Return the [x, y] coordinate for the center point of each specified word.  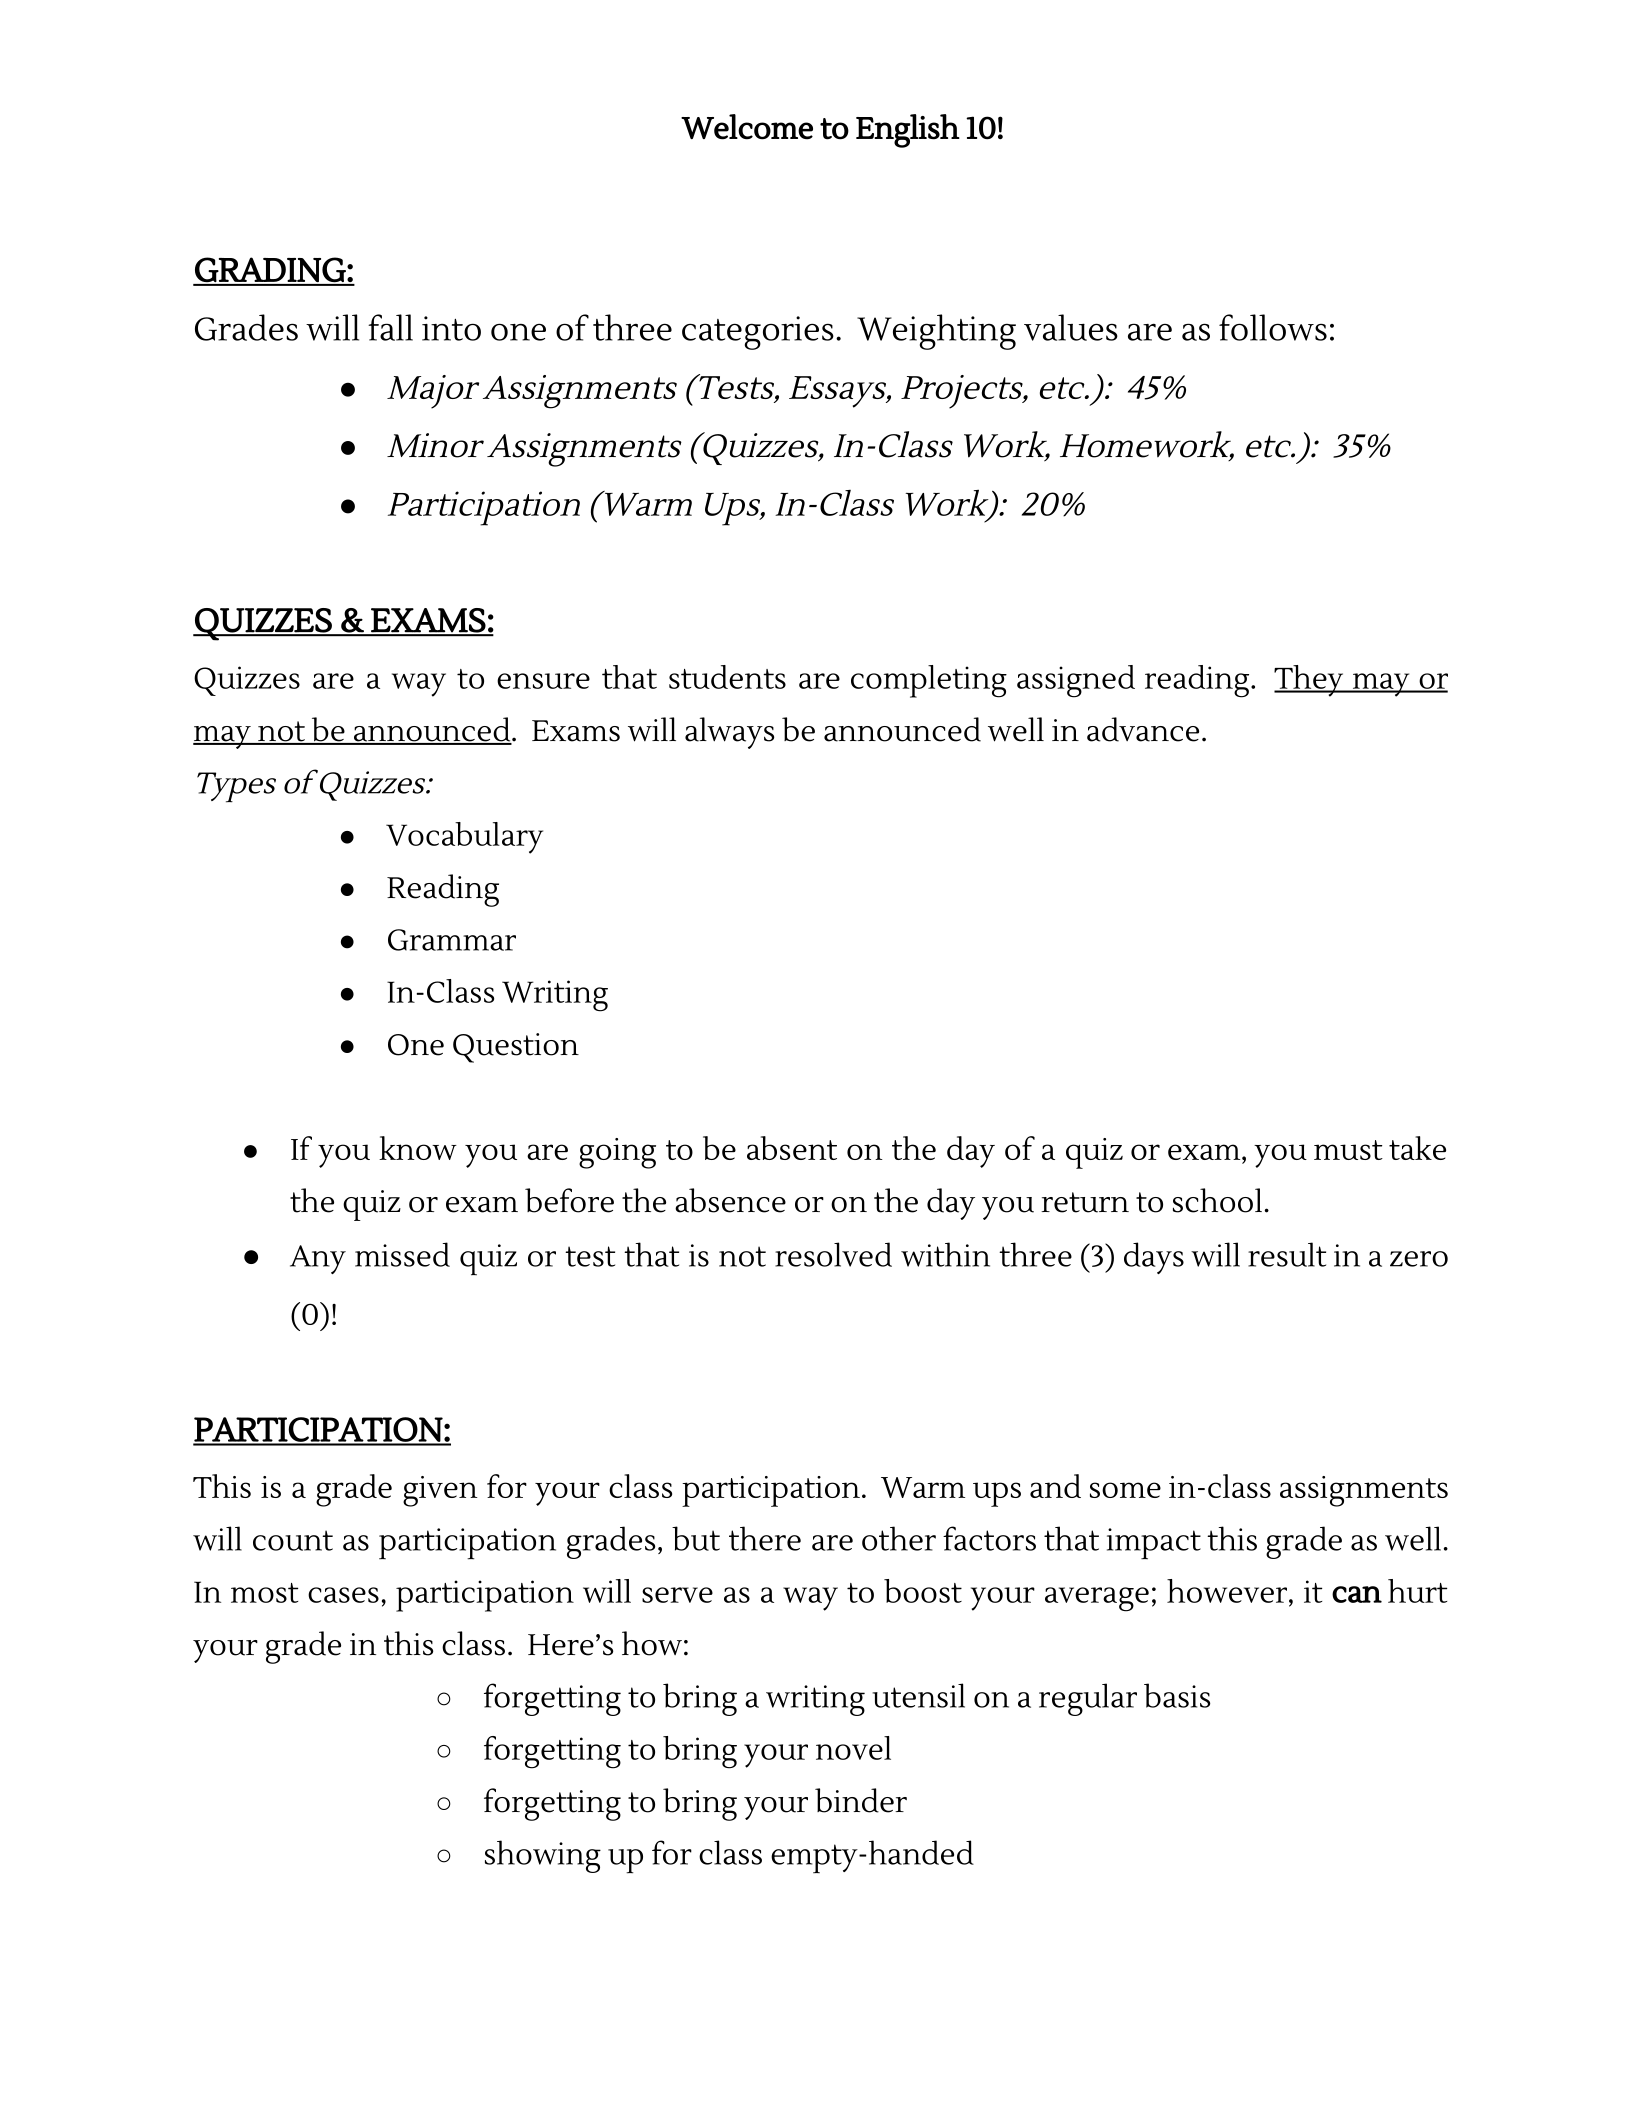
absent [792, 1148]
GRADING [270, 271]
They [1310, 681]
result [1287, 1254]
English [908, 131]
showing [543, 1856]
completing [929, 681]
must [1348, 1150]
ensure [543, 681]
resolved [833, 1254]
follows [1273, 327]
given [440, 1491]
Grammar [452, 940]
